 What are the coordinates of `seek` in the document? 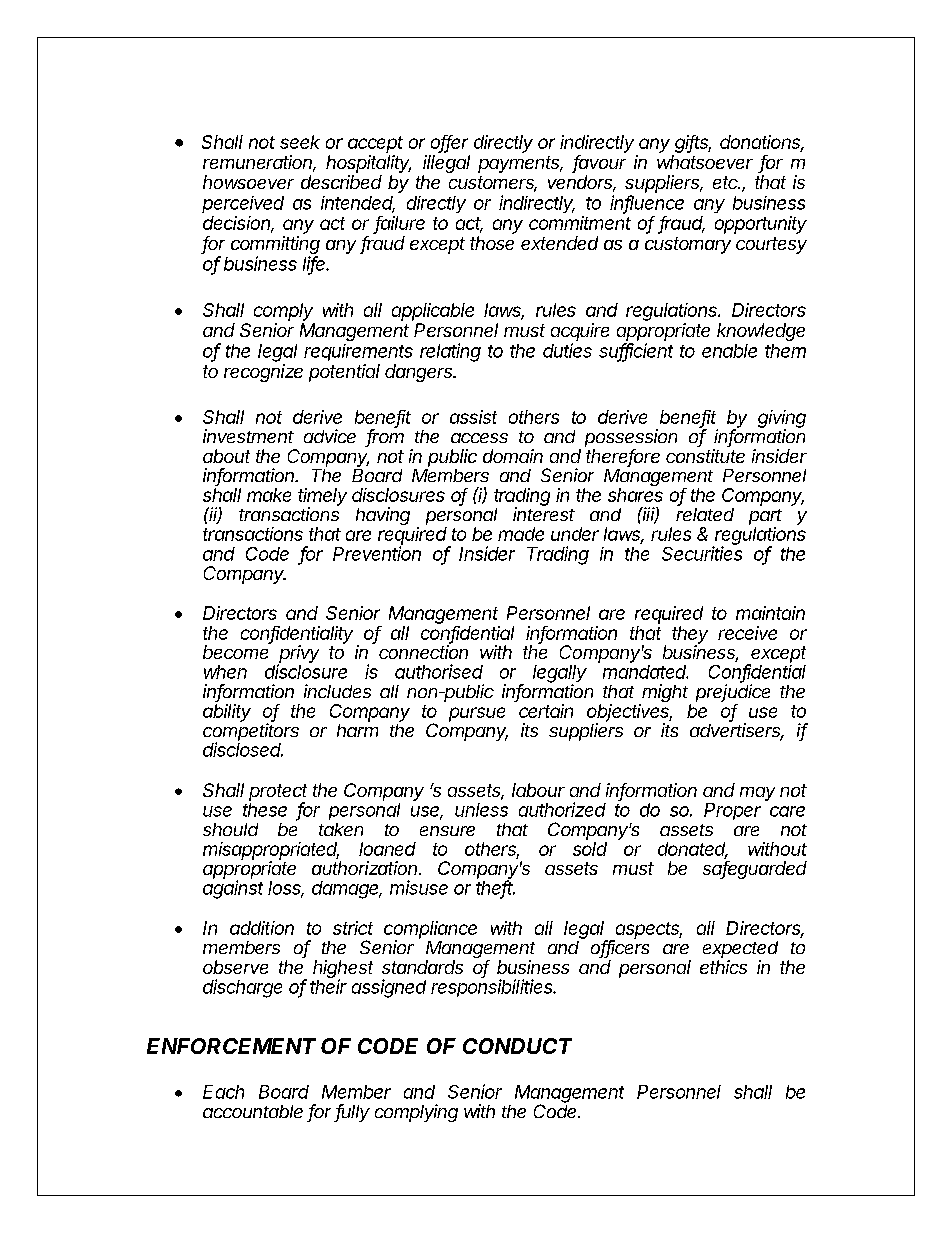 It's located at (300, 142).
